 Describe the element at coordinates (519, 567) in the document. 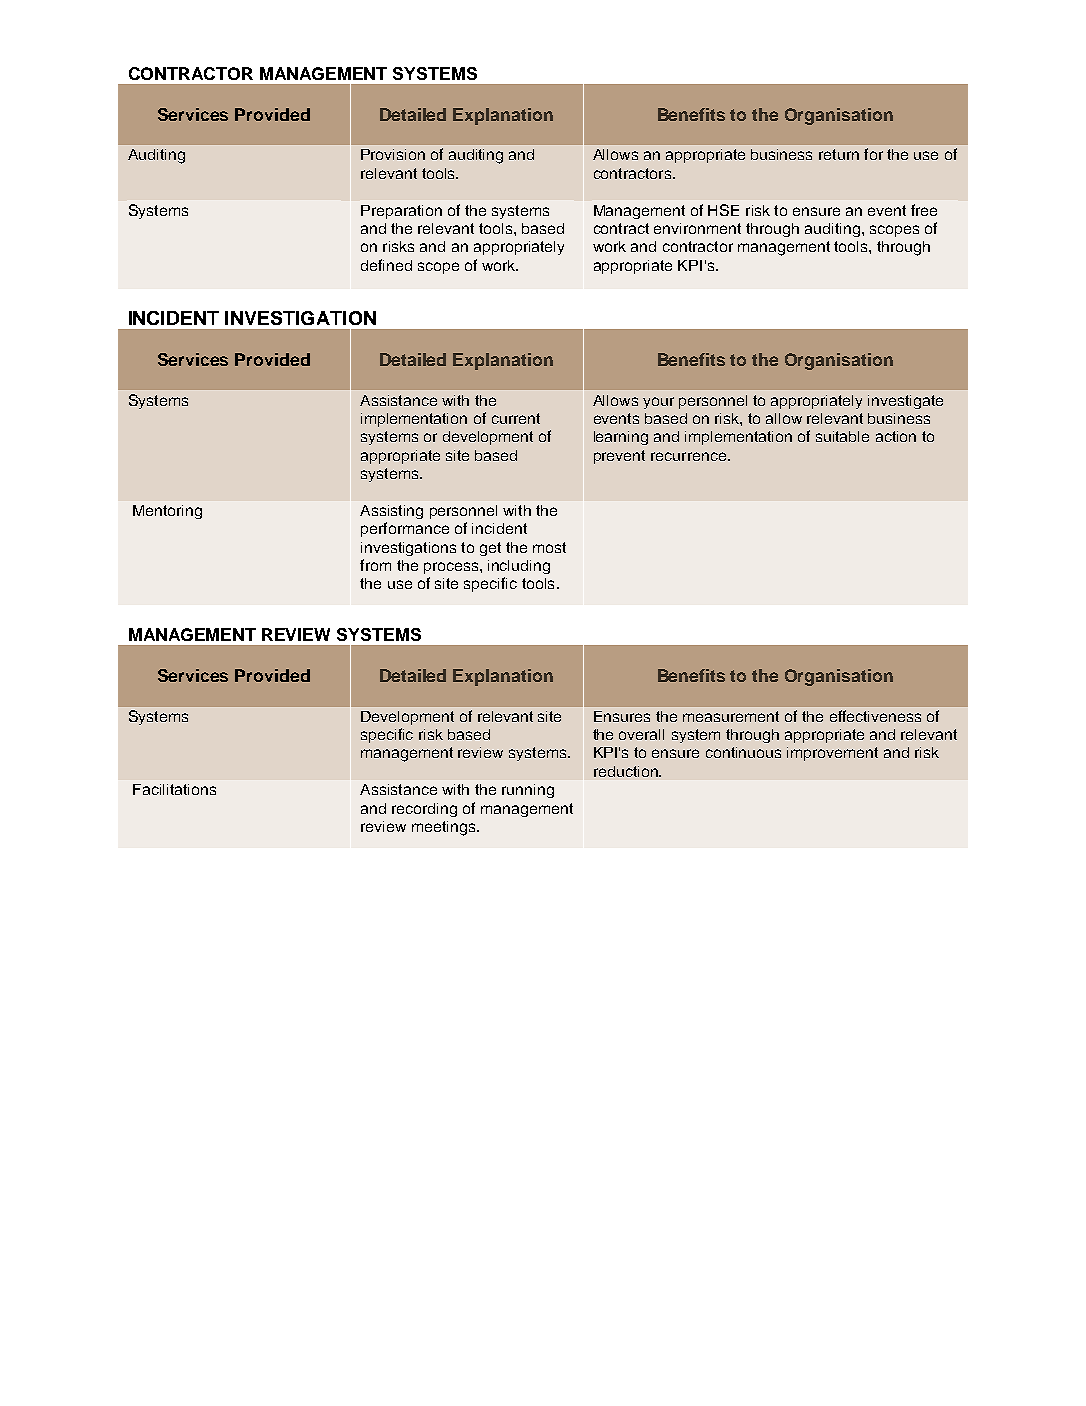

I see `including` at that location.
